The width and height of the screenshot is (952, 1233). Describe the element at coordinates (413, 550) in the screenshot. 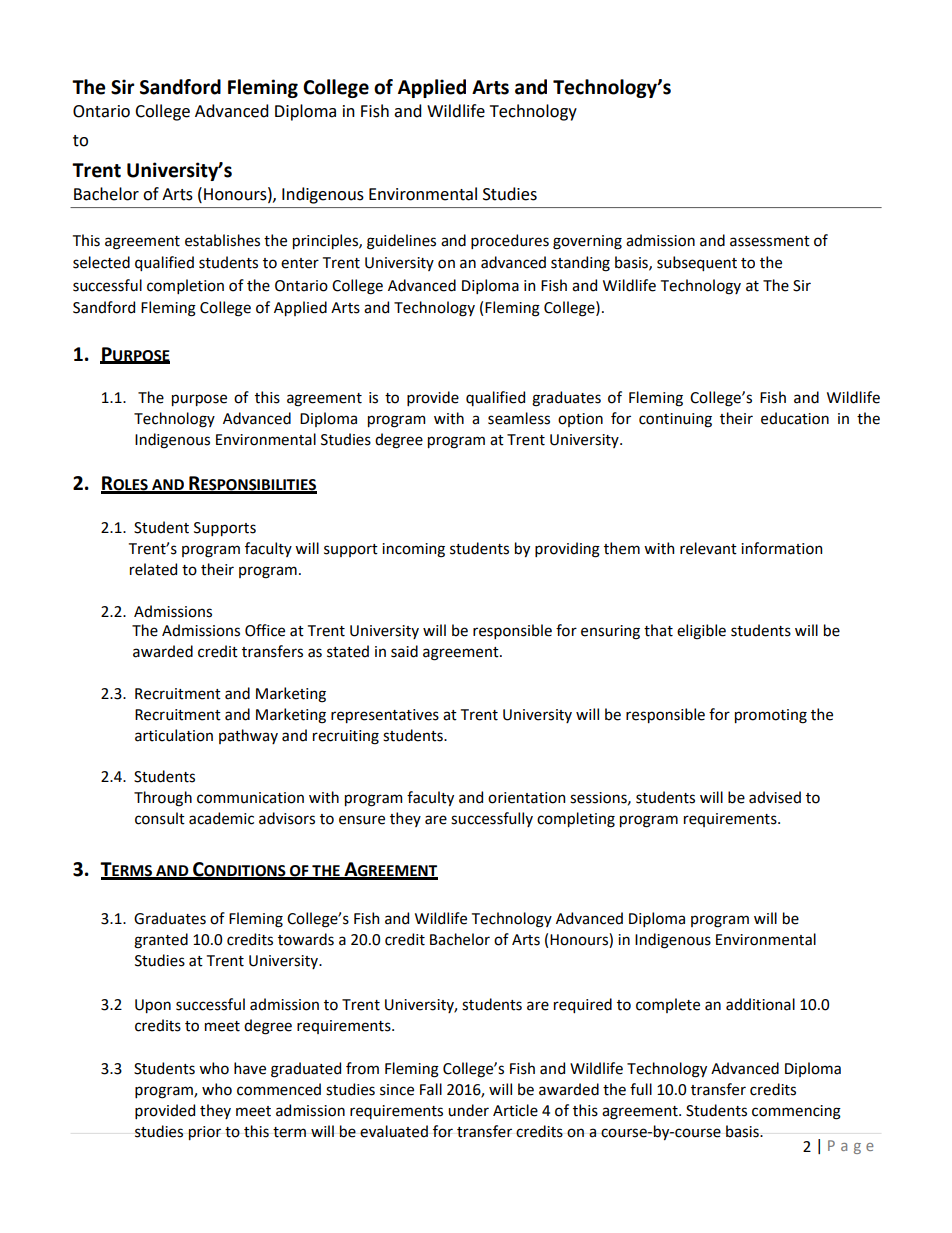

I see `incoming` at that location.
